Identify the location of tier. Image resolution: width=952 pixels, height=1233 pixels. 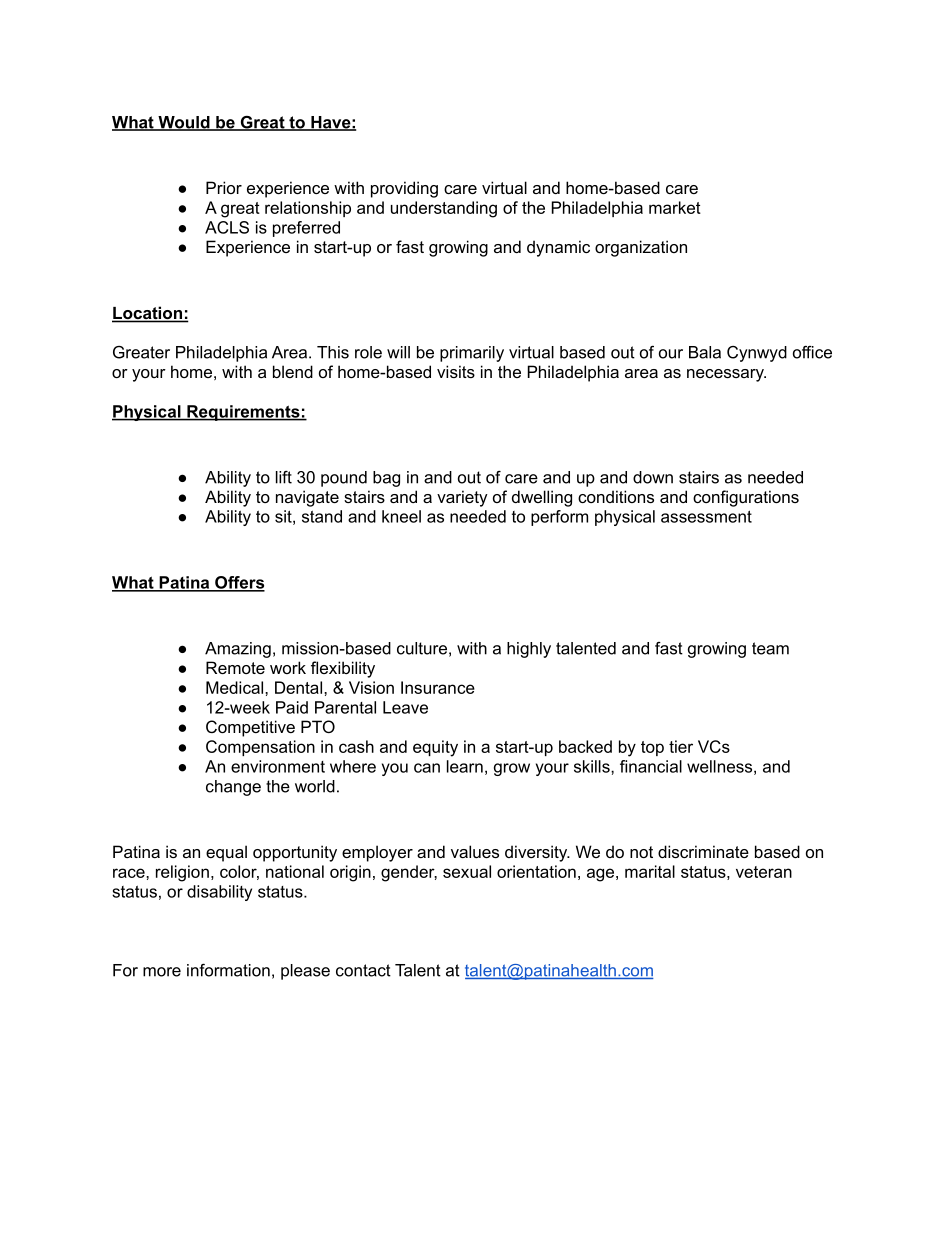
(681, 746).
